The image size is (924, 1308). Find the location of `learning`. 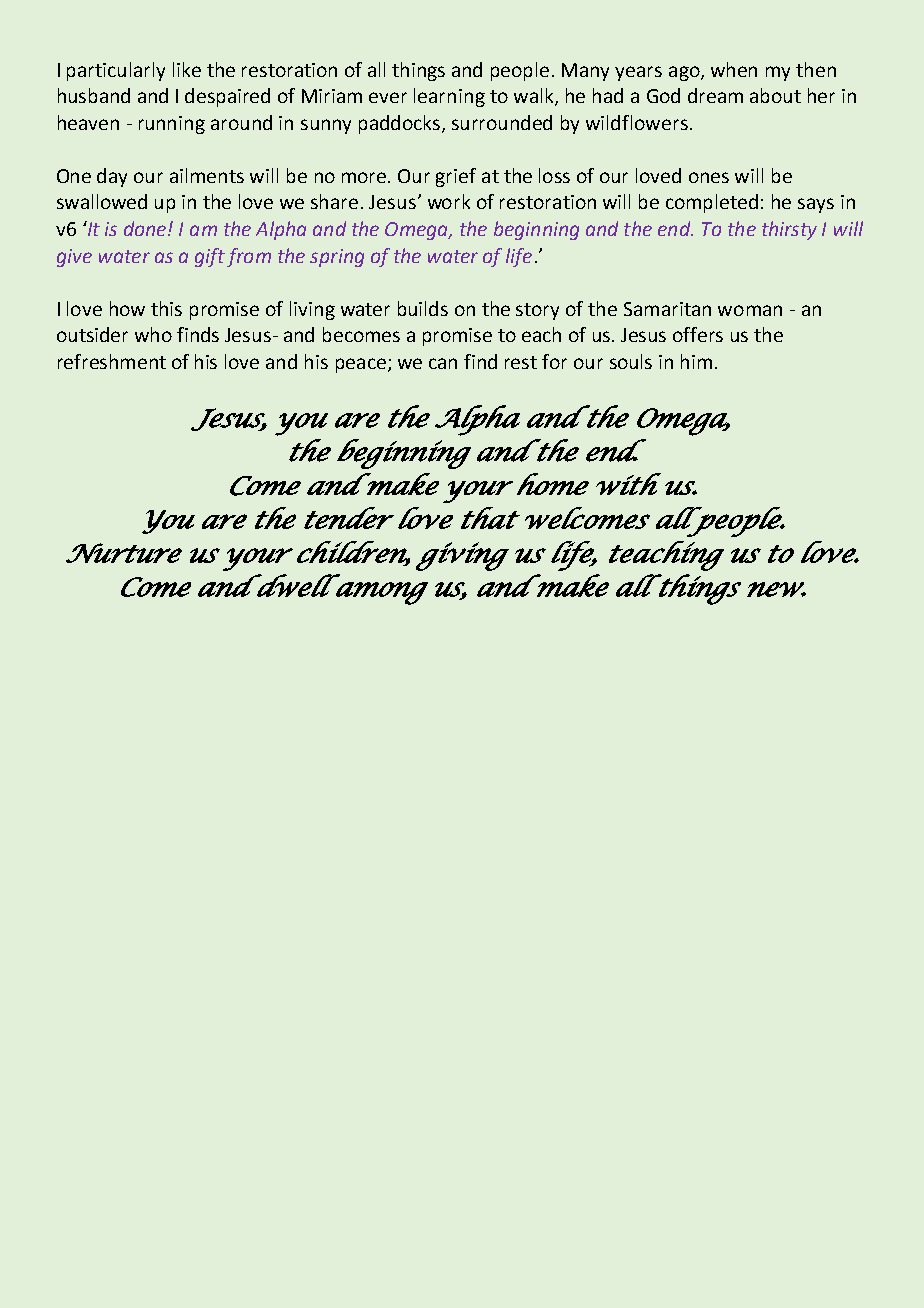

learning is located at coordinates (449, 97).
